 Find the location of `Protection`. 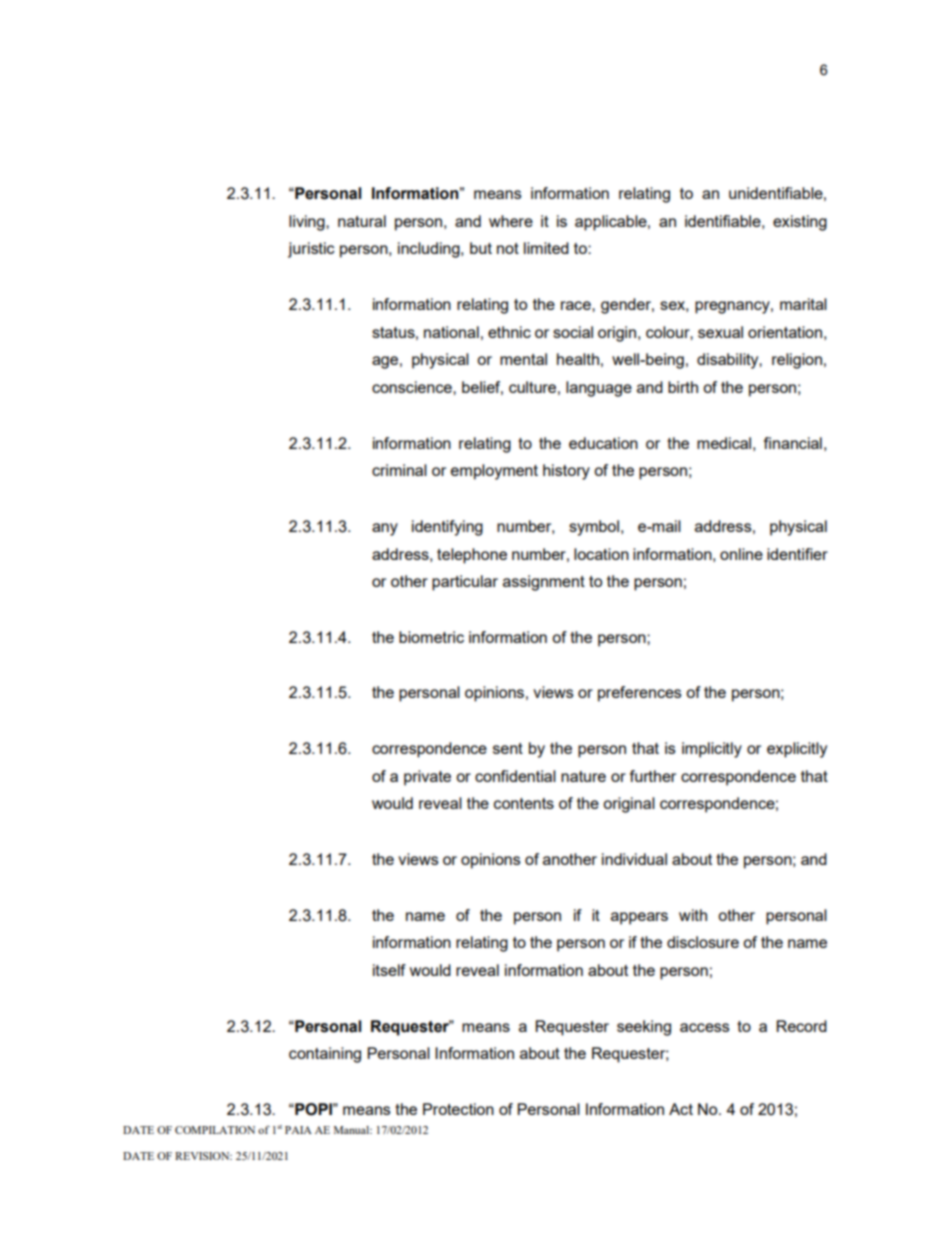

Protection is located at coordinates (458, 1109).
